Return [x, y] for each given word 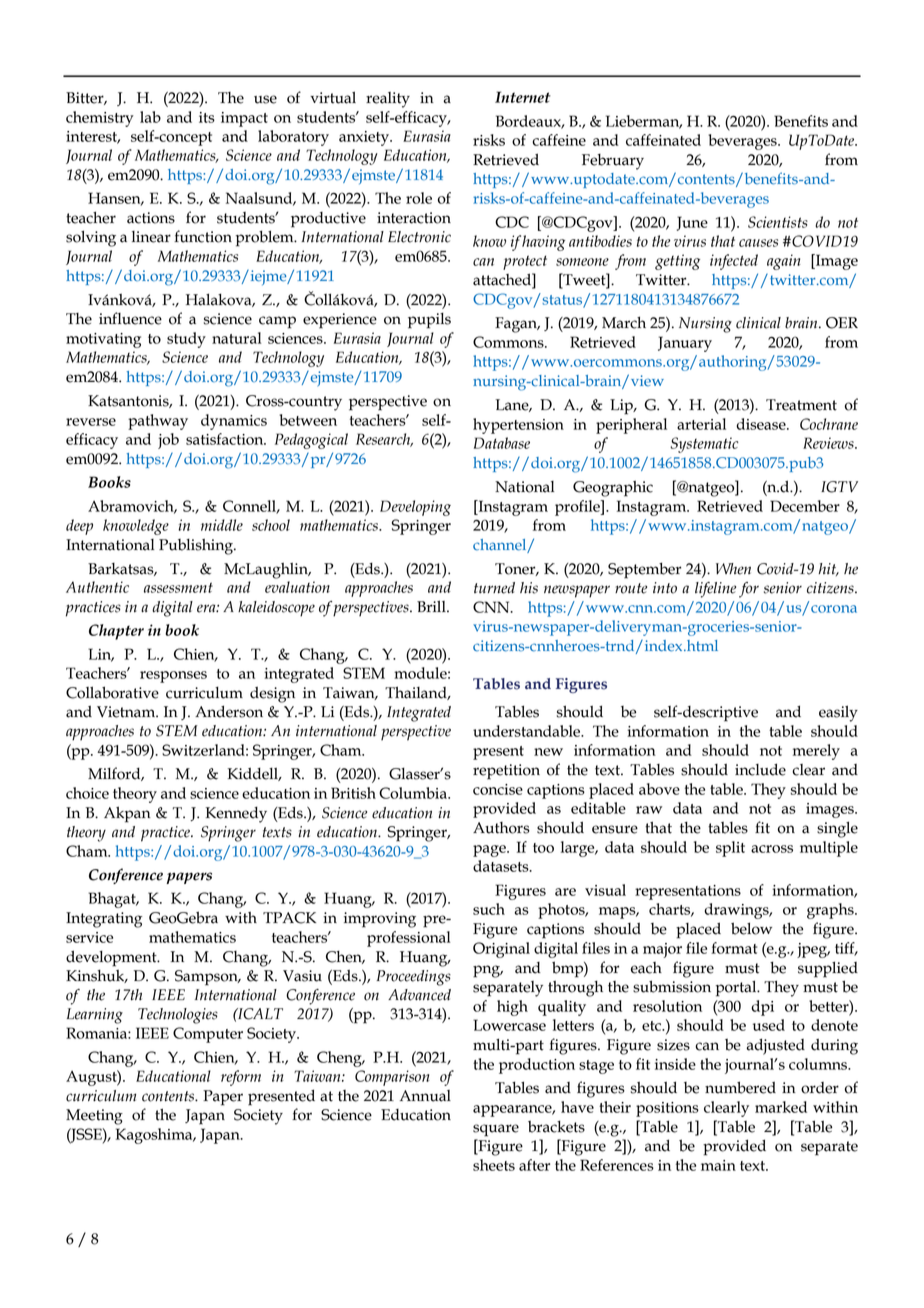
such [489, 909]
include [760, 769]
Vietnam [127, 712]
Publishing [197, 547]
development [112, 958]
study [186, 340]
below [751, 928]
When [733, 569]
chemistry [100, 119]
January [685, 344]
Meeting [94, 1117]
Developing [415, 508]
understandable [528, 731]
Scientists [778, 222]
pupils [429, 321]
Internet [523, 97]
